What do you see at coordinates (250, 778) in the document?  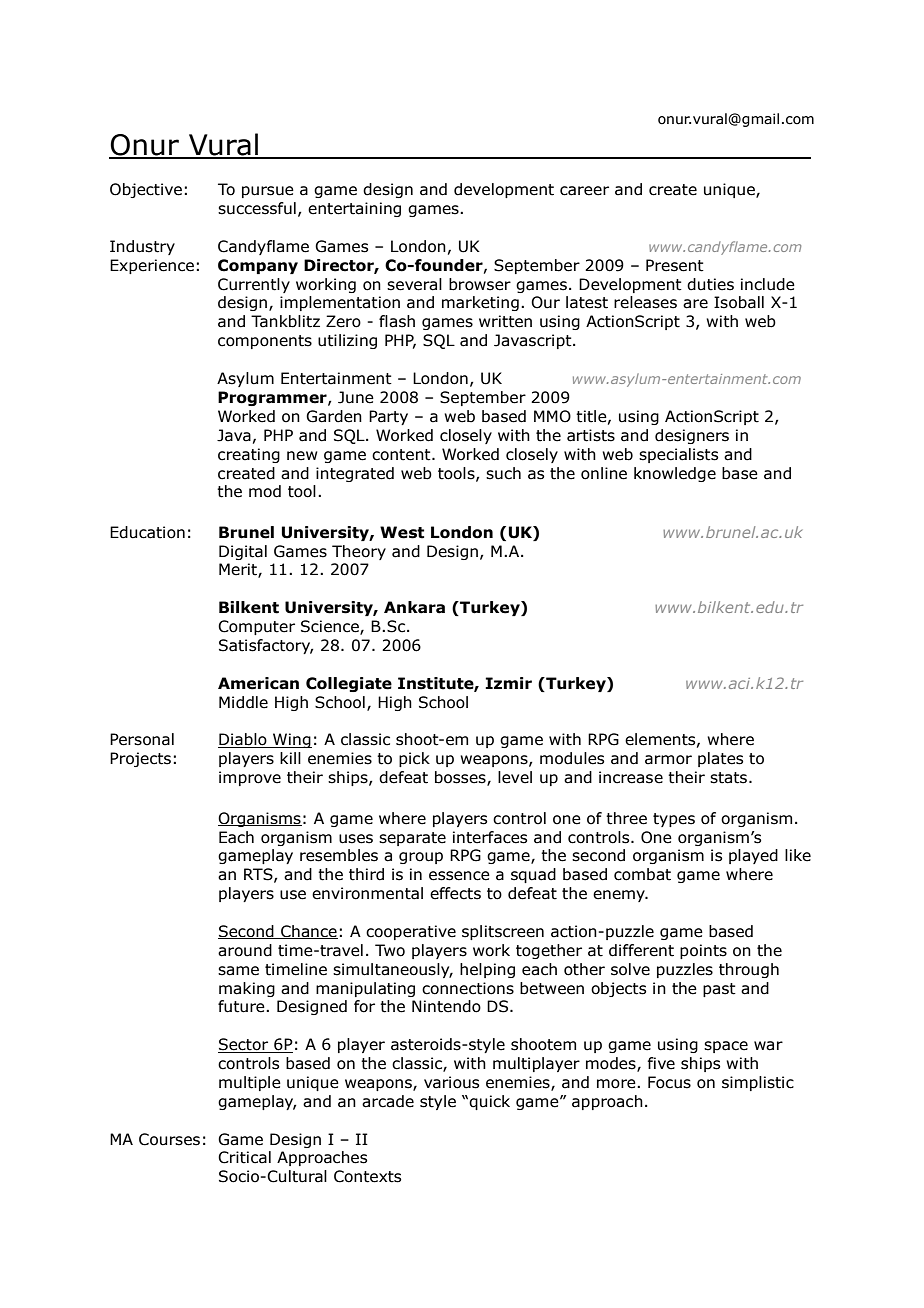 I see `improve` at bounding box center [250, 778].
